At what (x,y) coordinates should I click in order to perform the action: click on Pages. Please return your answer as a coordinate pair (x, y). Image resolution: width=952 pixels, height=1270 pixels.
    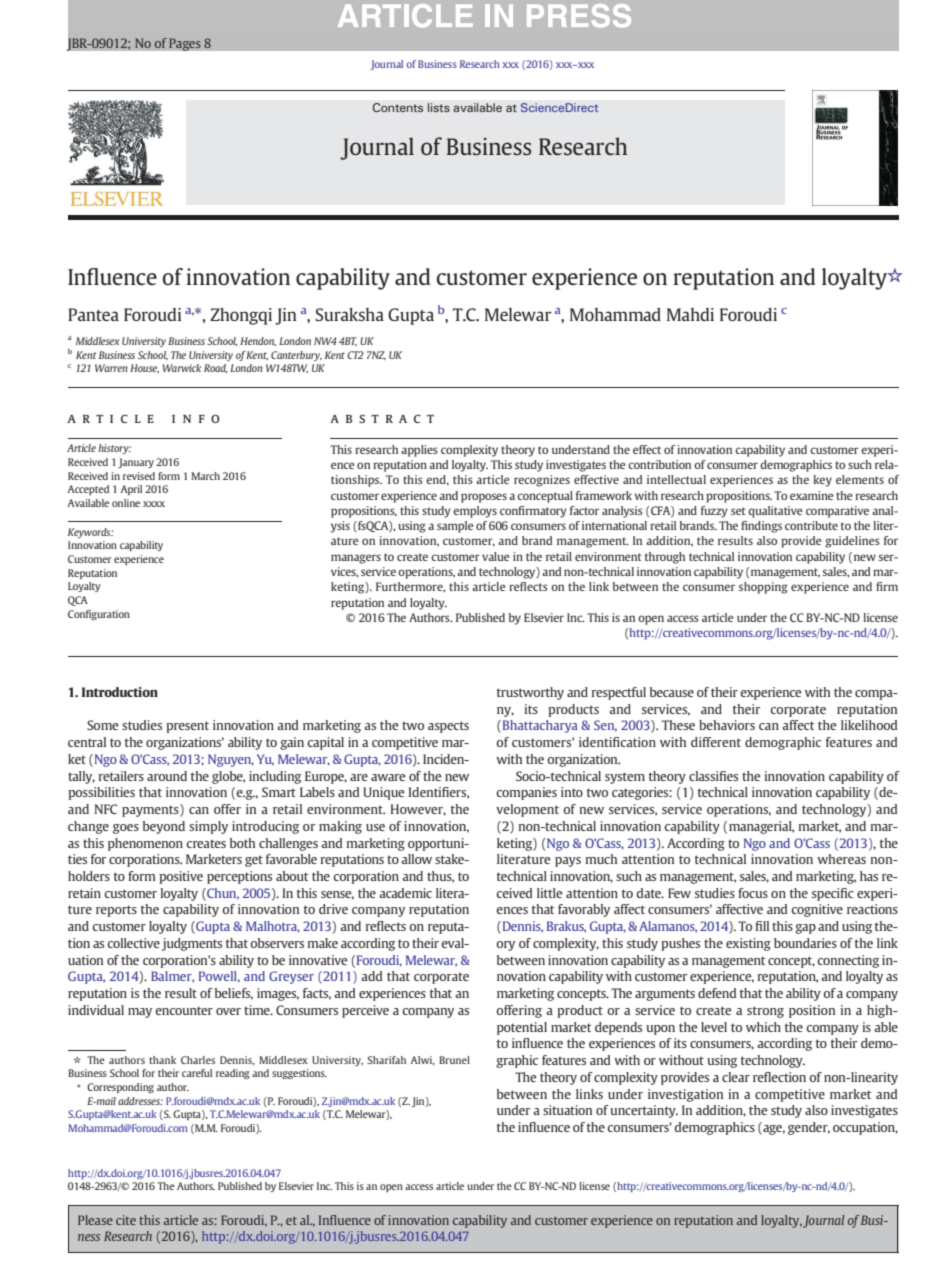
    Looking at the image, I should click on (185, 44).
